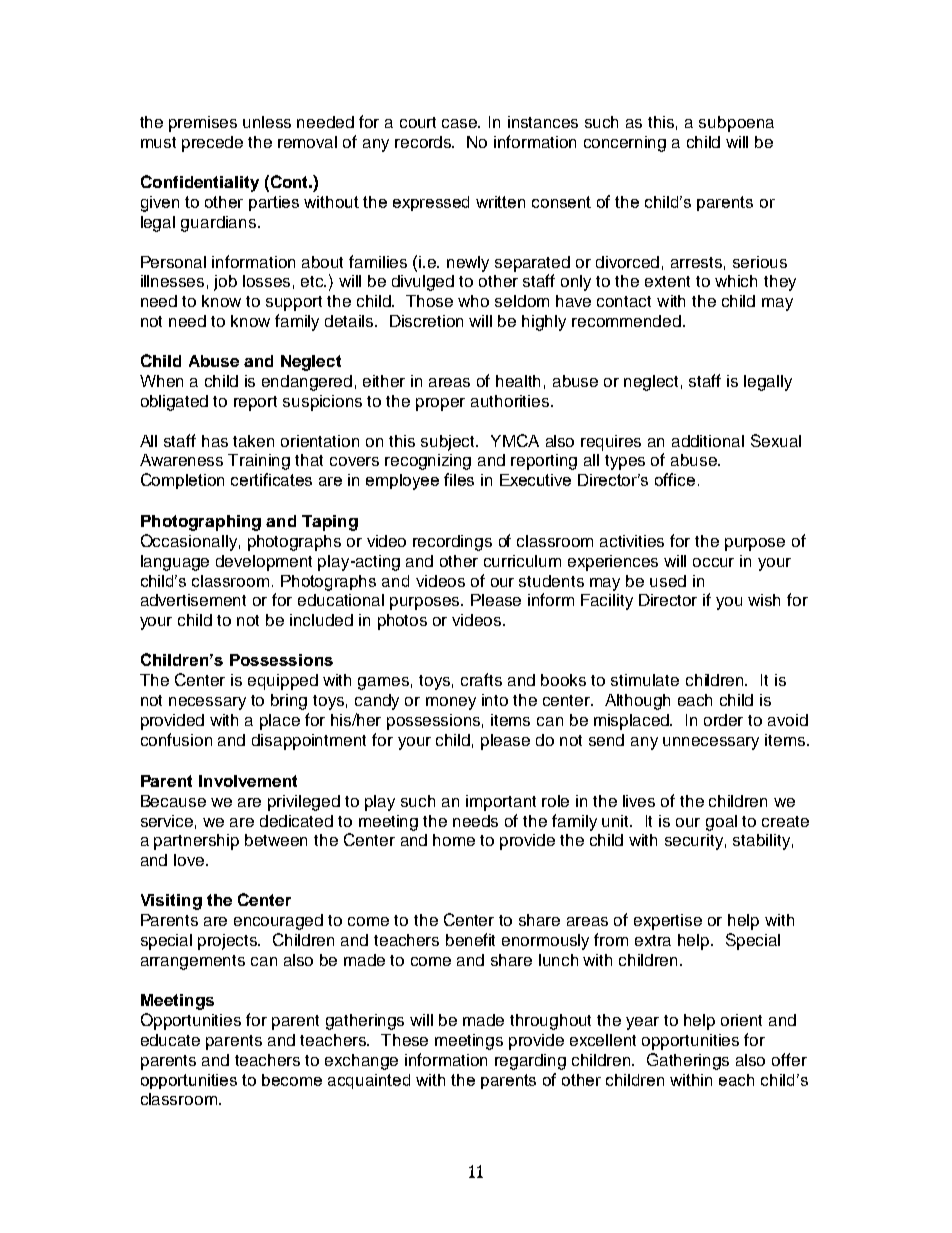  Describe the element at coordinates (174, 403) in the image. I see `obligated` at that location.
